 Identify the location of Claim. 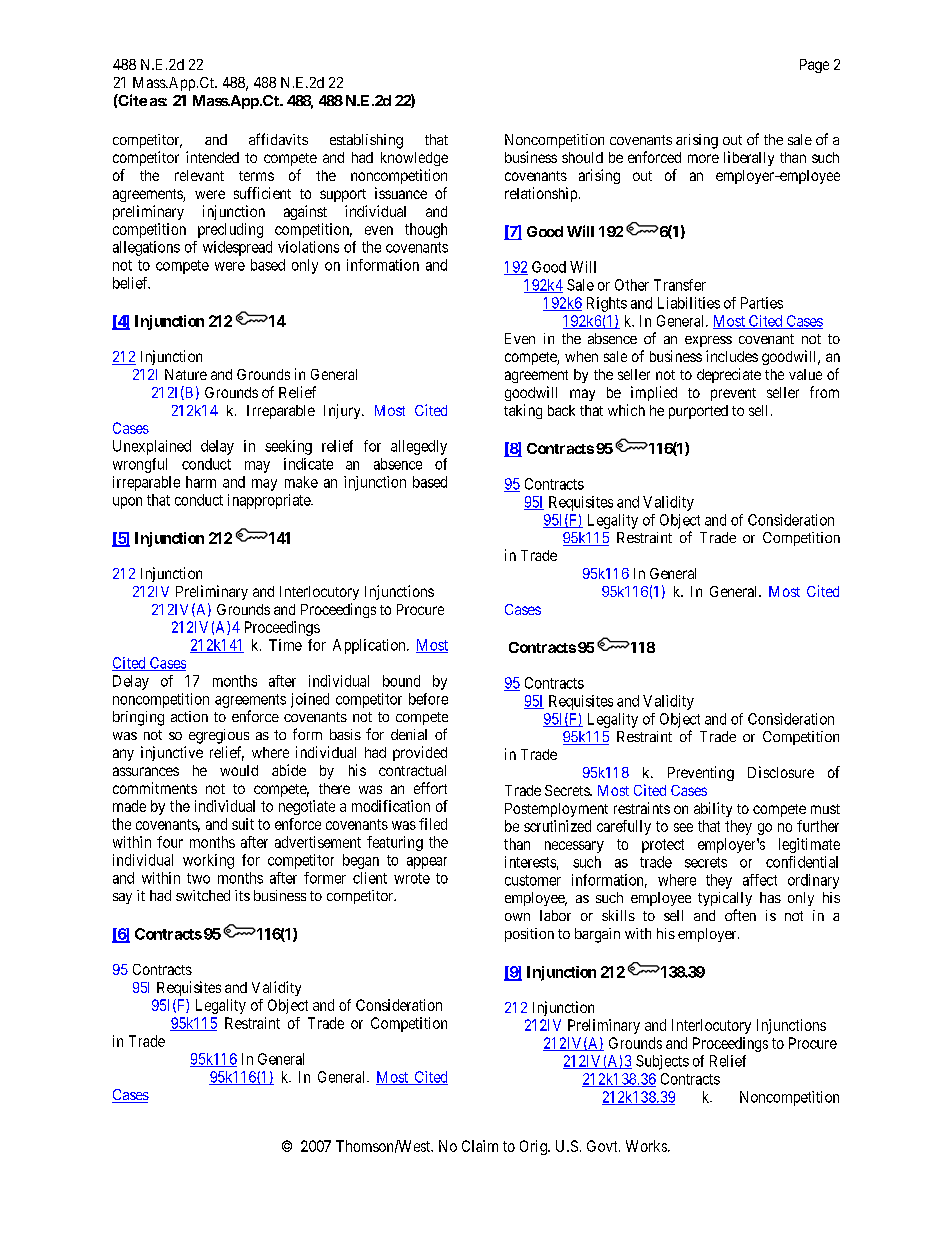
(480, 1146).
